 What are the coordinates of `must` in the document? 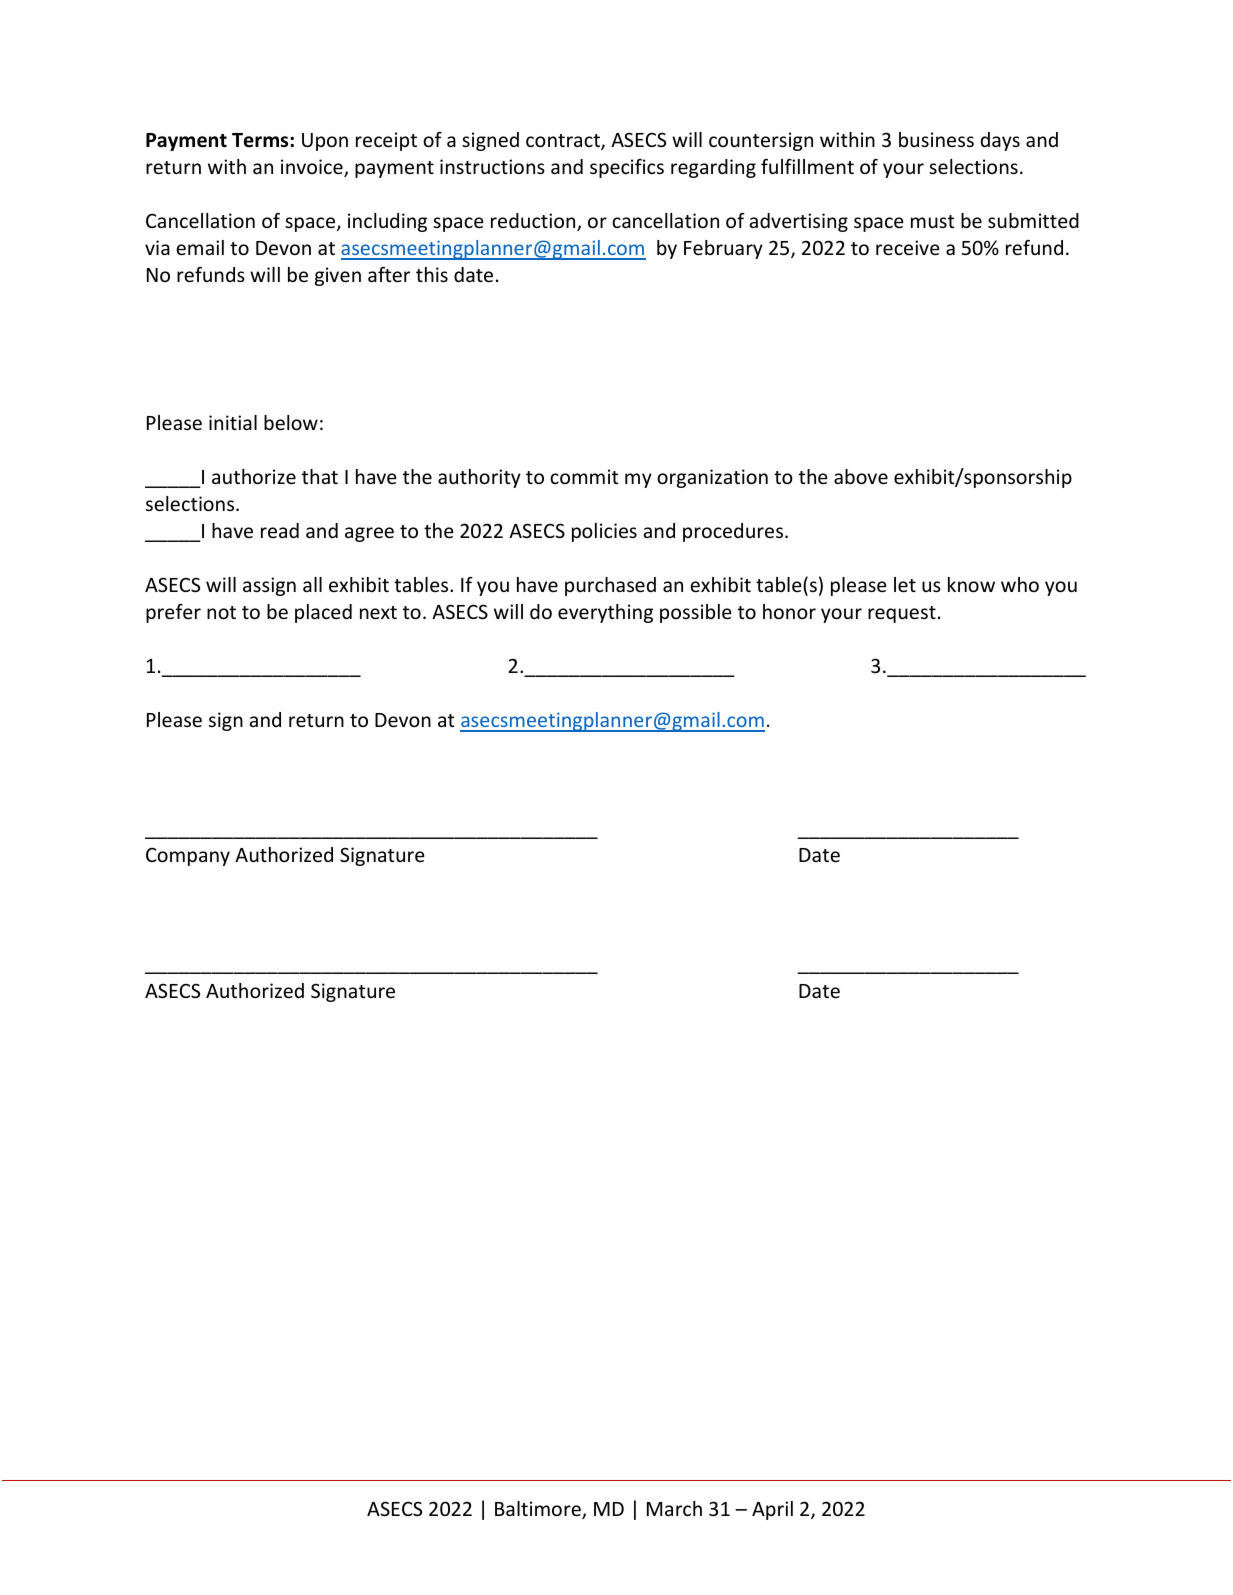 It's located at (933, 221).
